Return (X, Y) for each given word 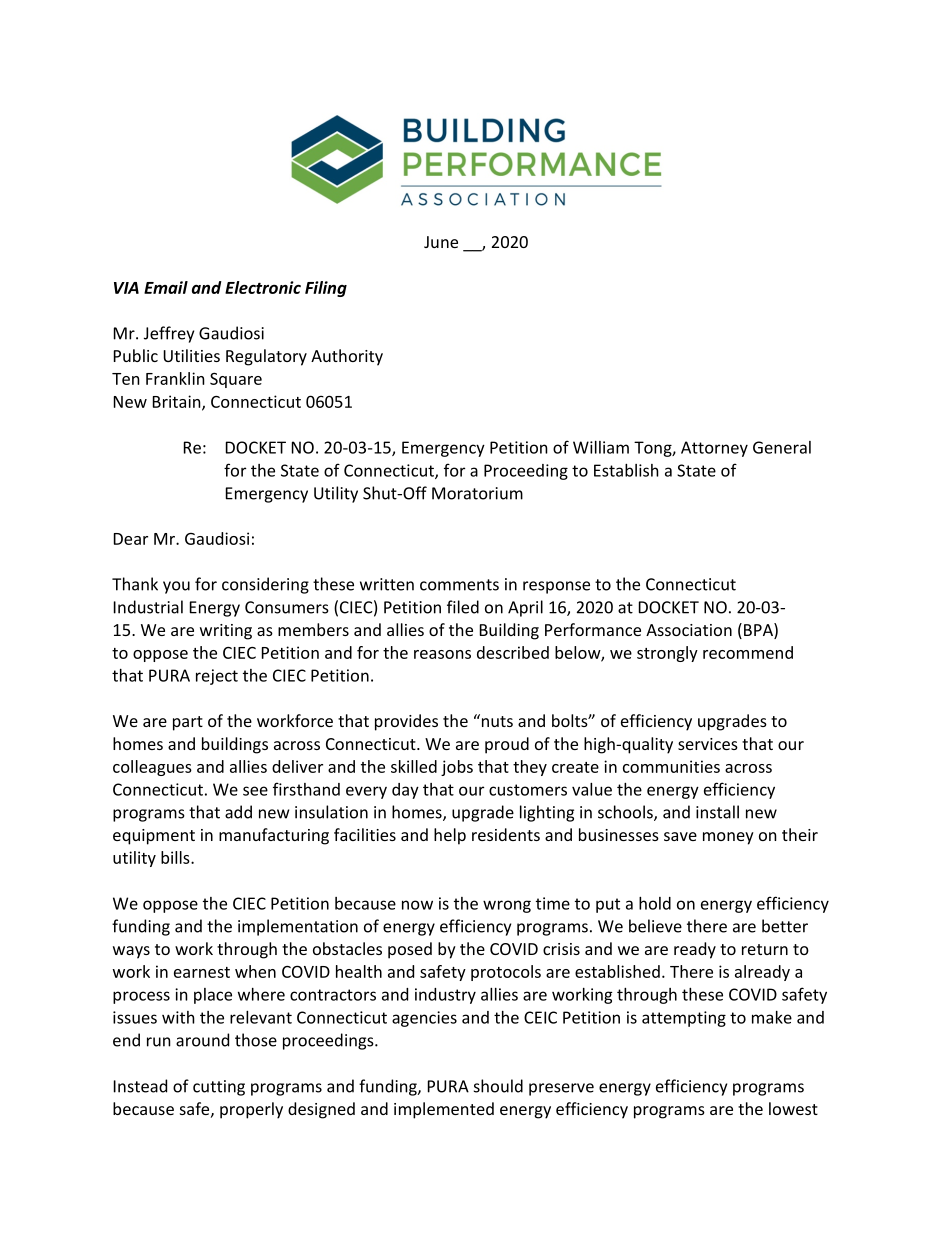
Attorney (714, 449)
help (450, 836)
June (441, 242)
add (238, 812)
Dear (131, 539)
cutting (219, 1088)
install (717, 812)
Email (166, 287)
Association (689, 630)
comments (459, 585)
